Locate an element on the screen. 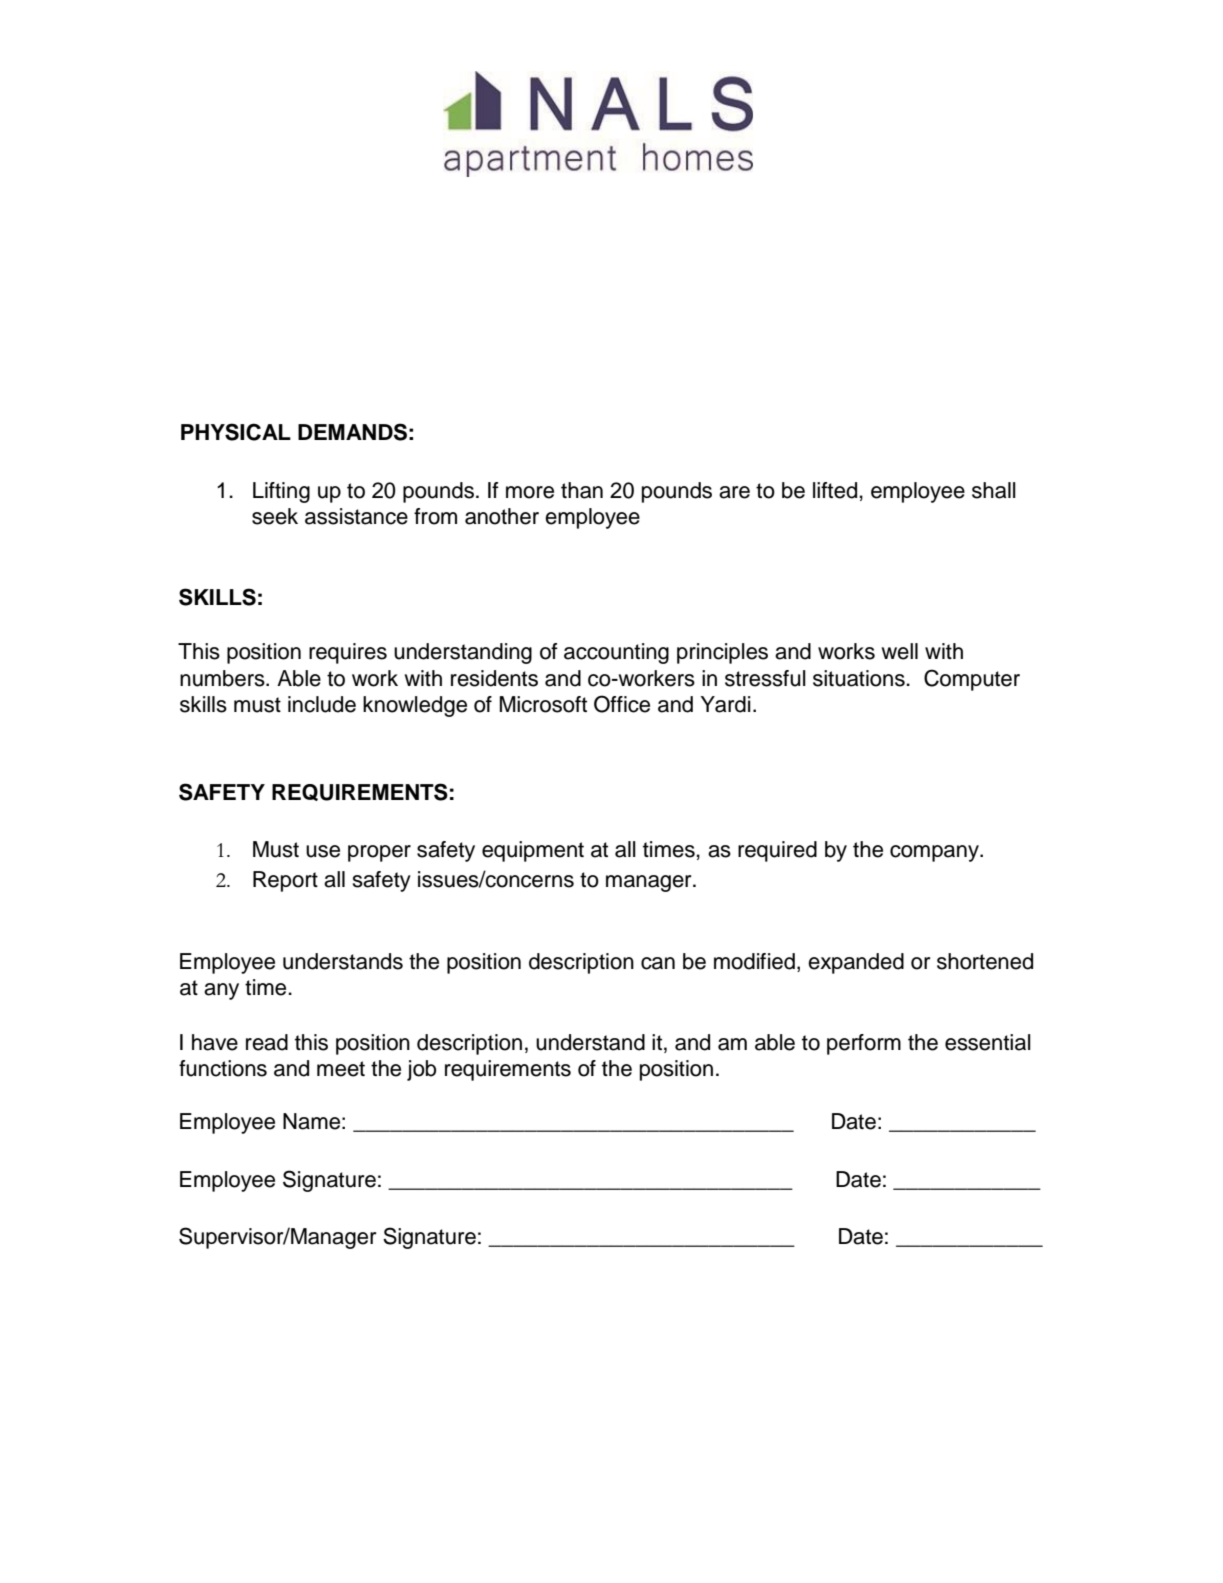  Office is located at coordinates (622, 704).
